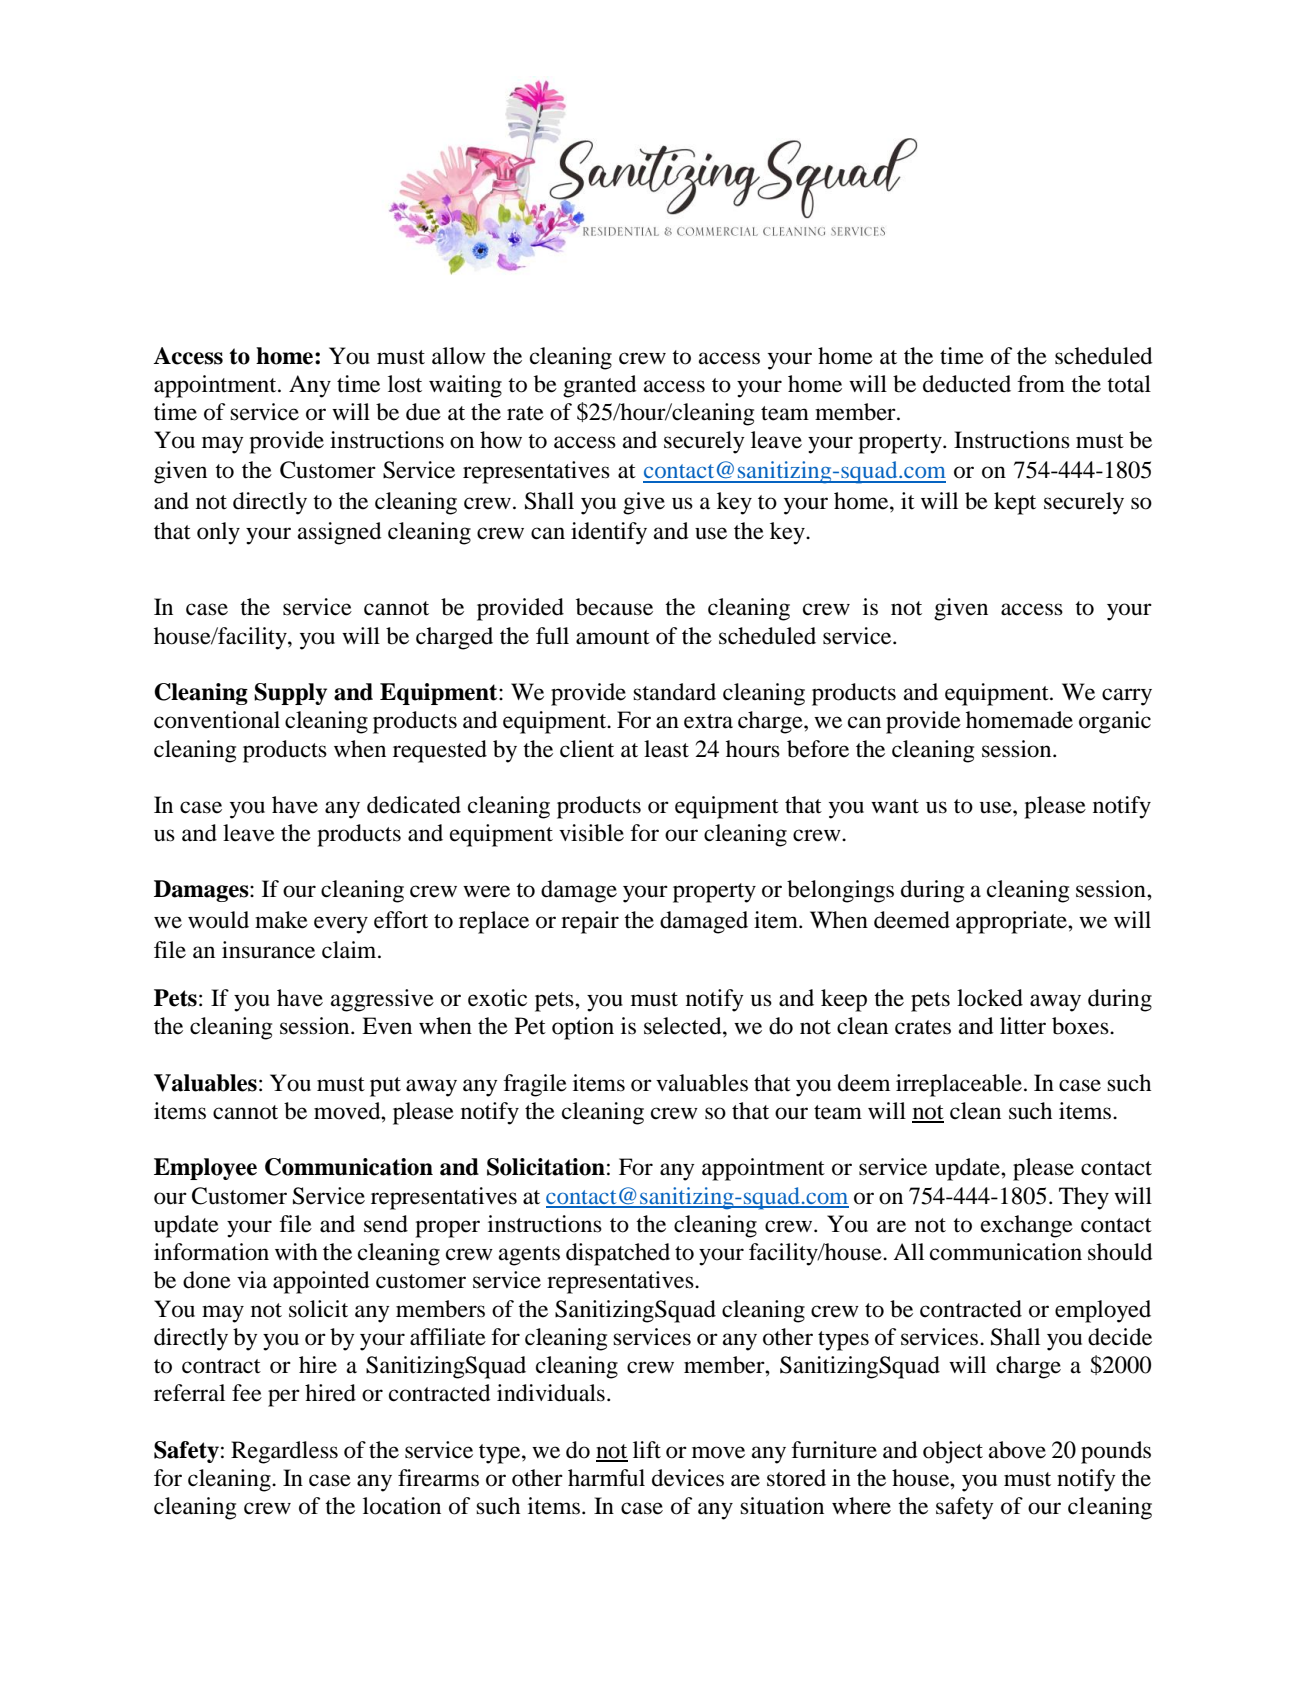 This page has width=1306, height=1690. I want to click on from, so click(1041, 384).
